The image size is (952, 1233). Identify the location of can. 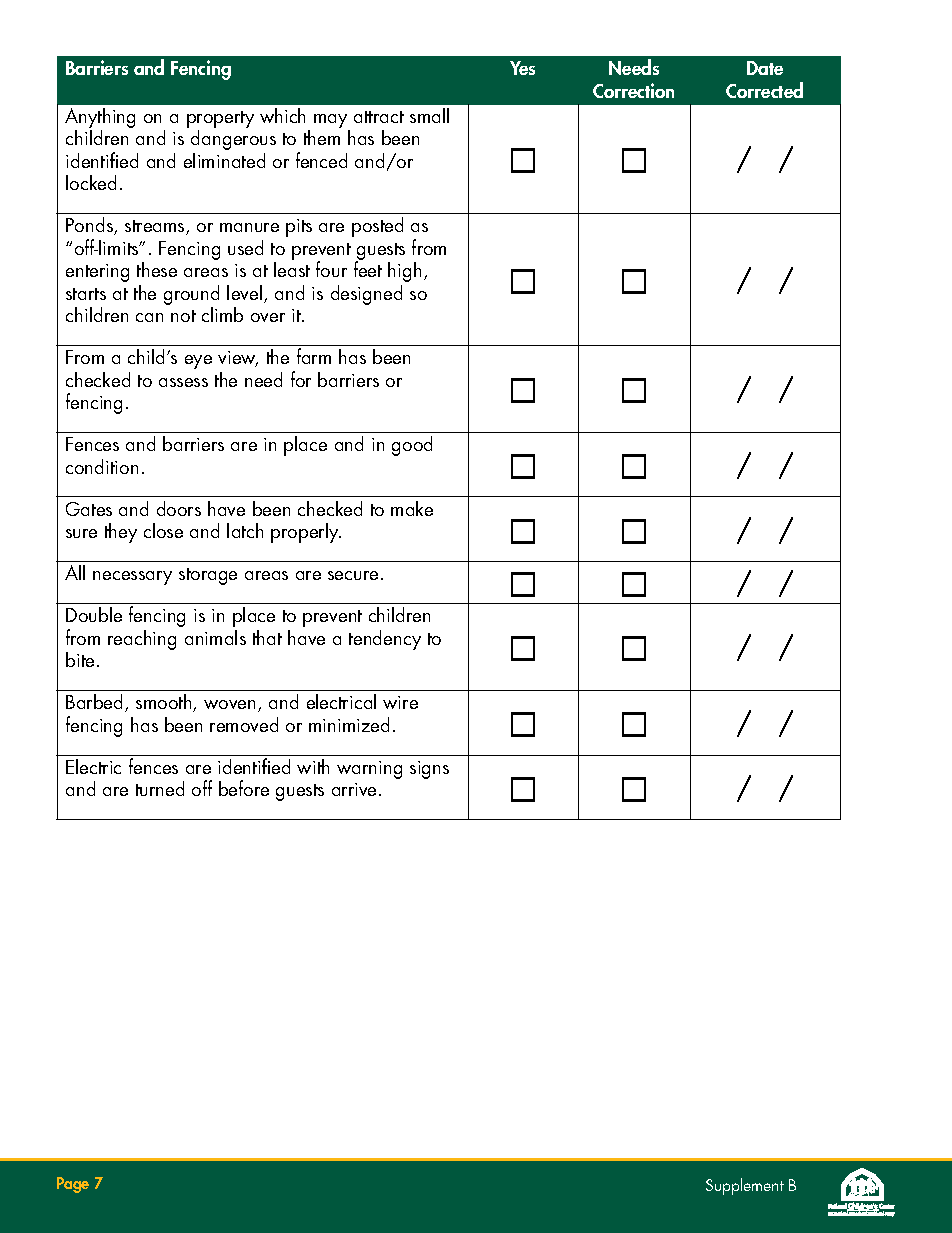
(149, 317).
